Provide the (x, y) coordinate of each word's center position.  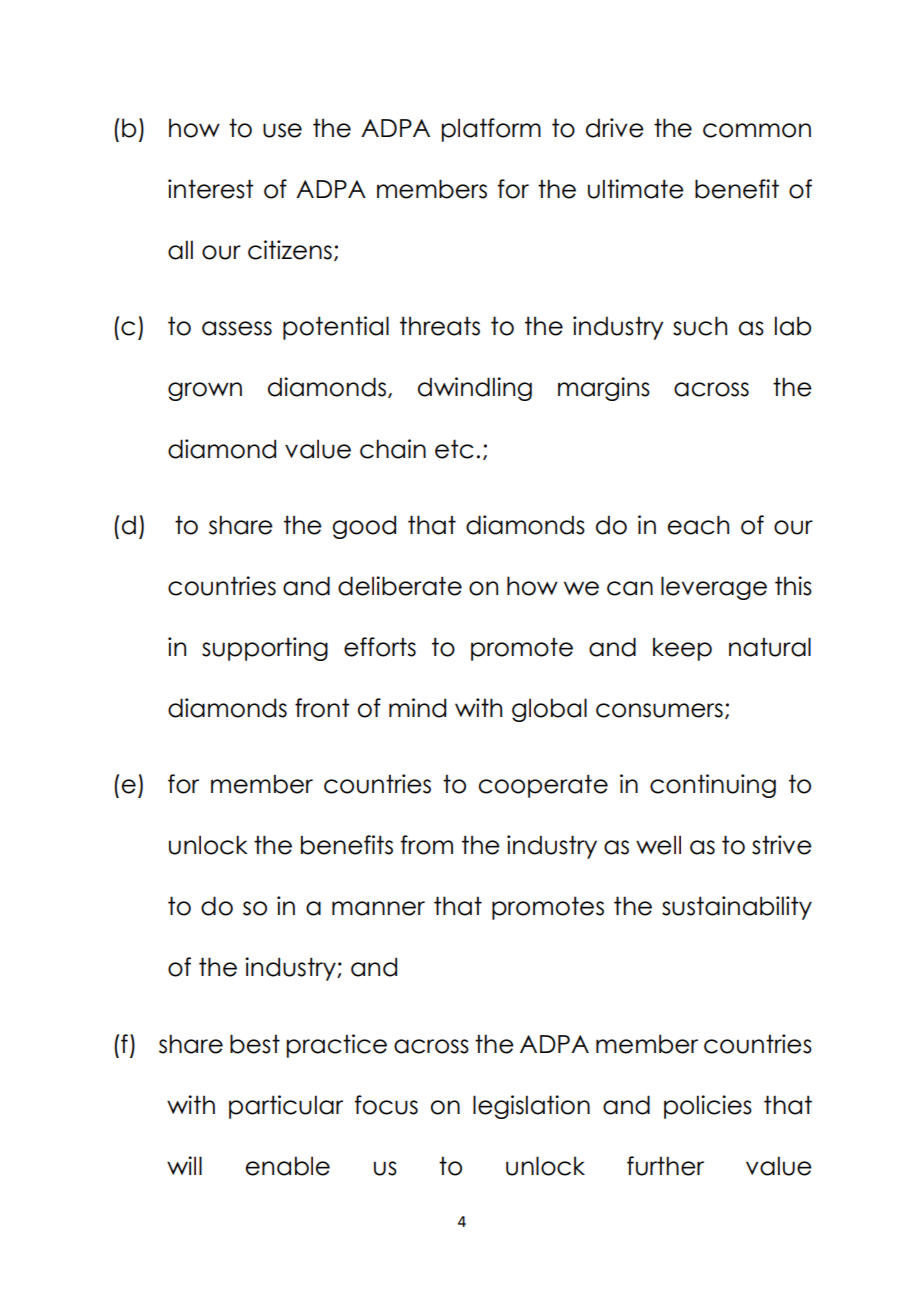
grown (205, 391)
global (549, 710)
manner (378, 908)
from (427, 845)
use (282, 130)
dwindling (475, 389)
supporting (265, 649)
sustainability (737, 908)
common (757, 130)
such (700, 326)
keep (682, 649)
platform (491, 130)
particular (286, 1107)
